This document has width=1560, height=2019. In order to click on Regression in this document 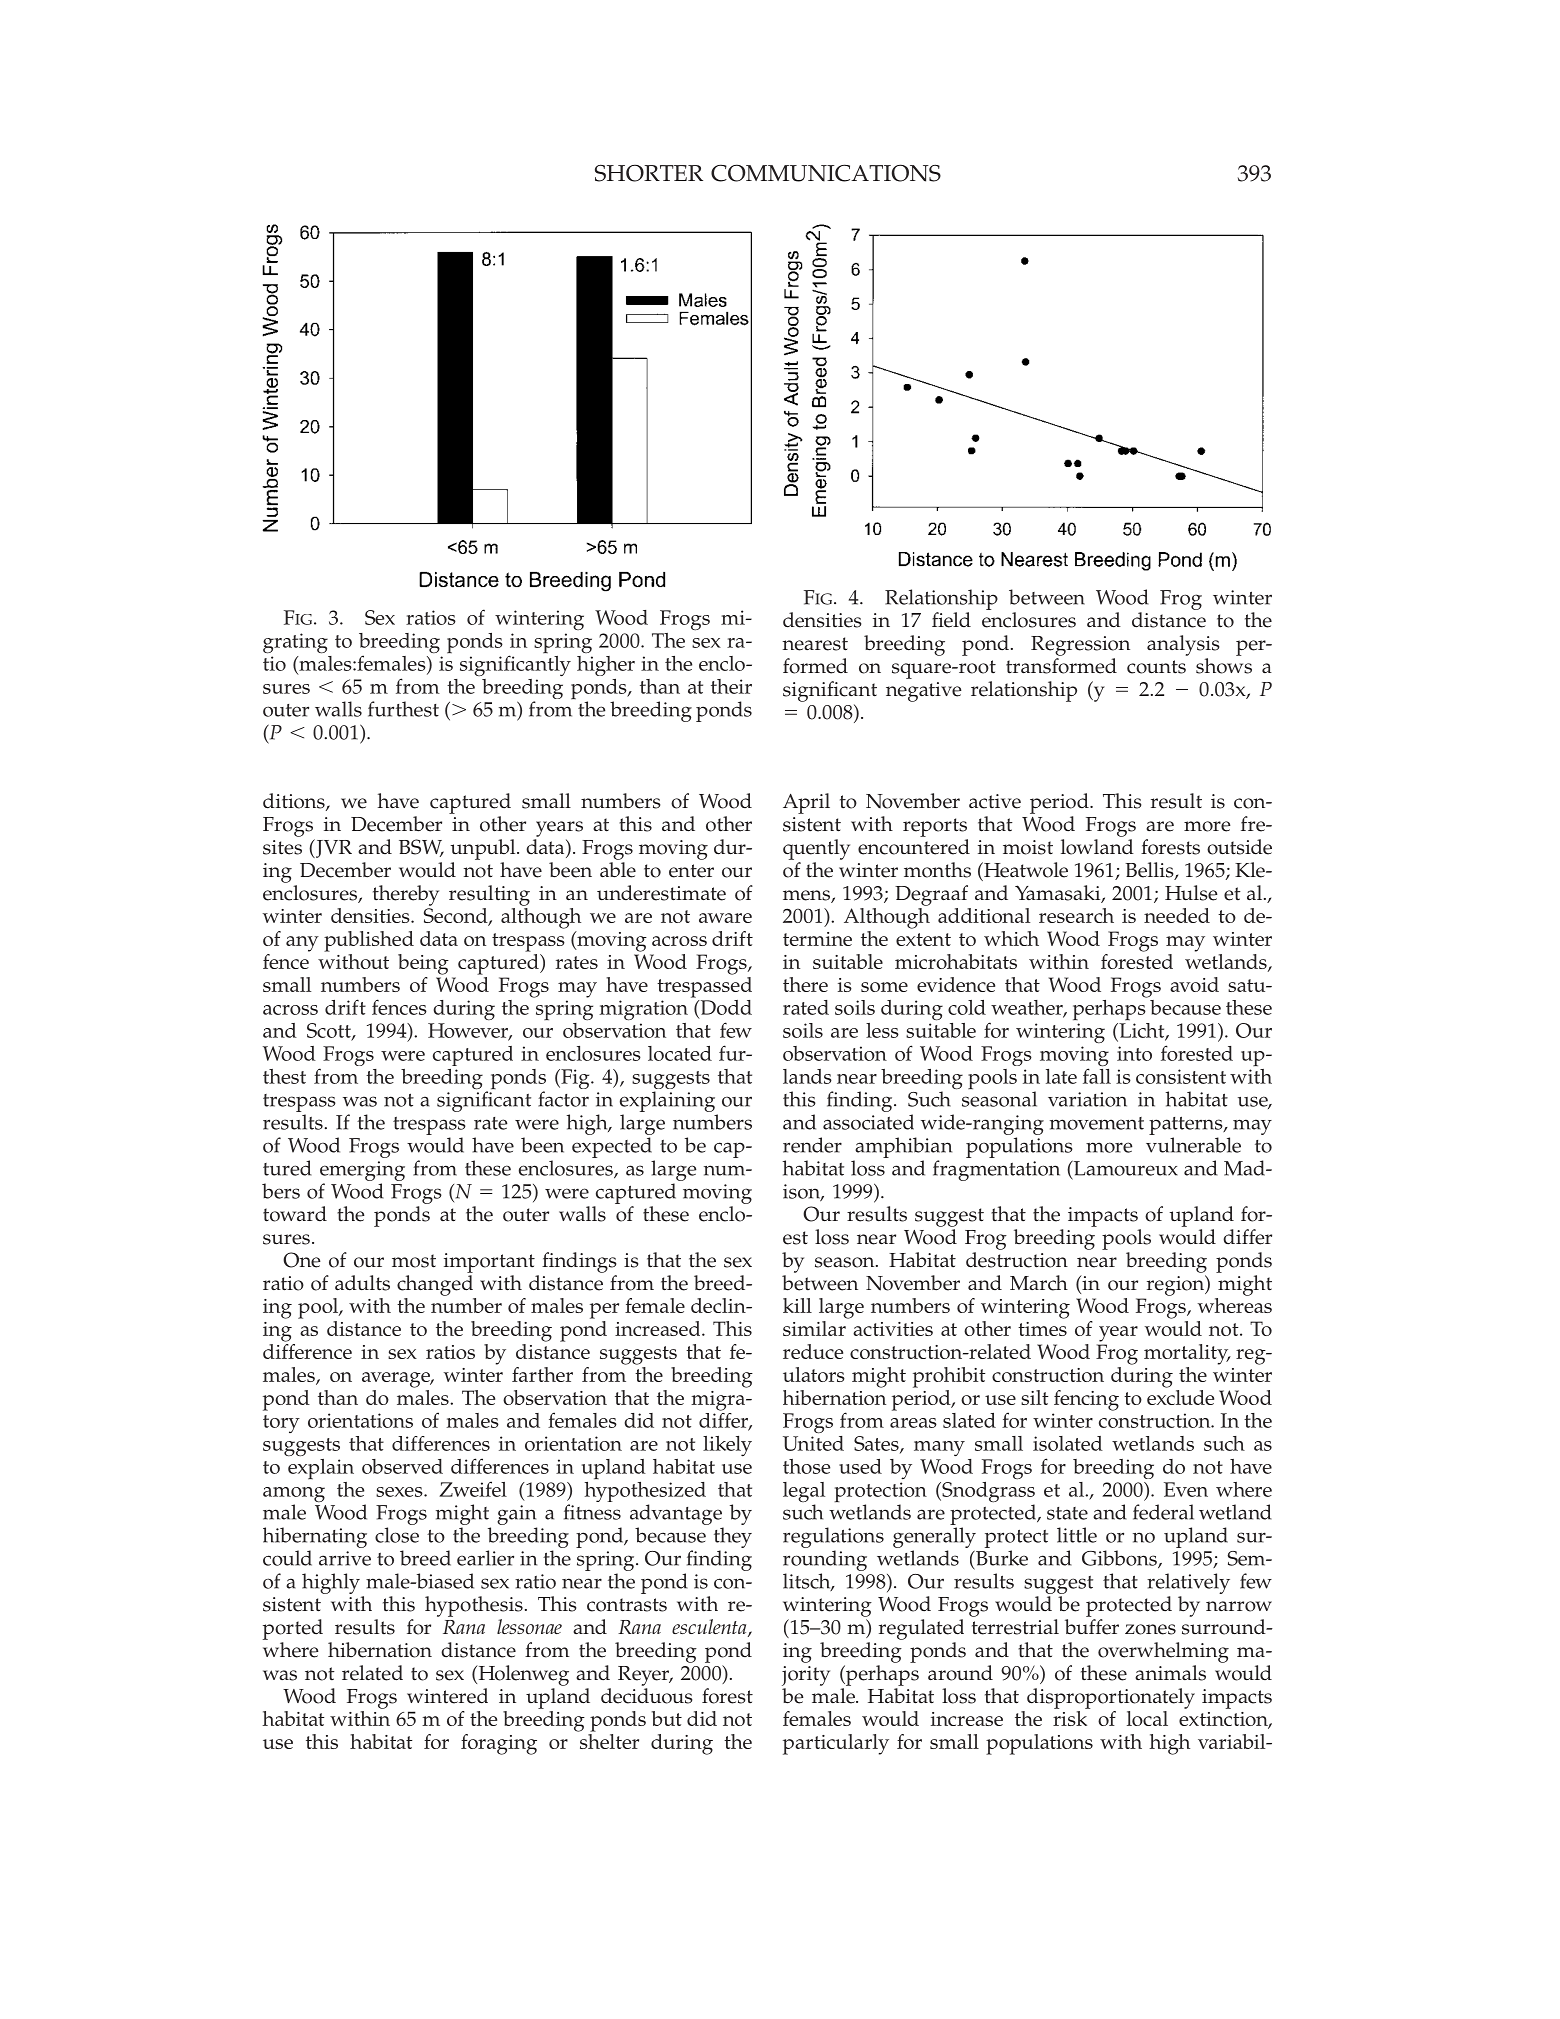, I will do `click(1080, 646)`.
